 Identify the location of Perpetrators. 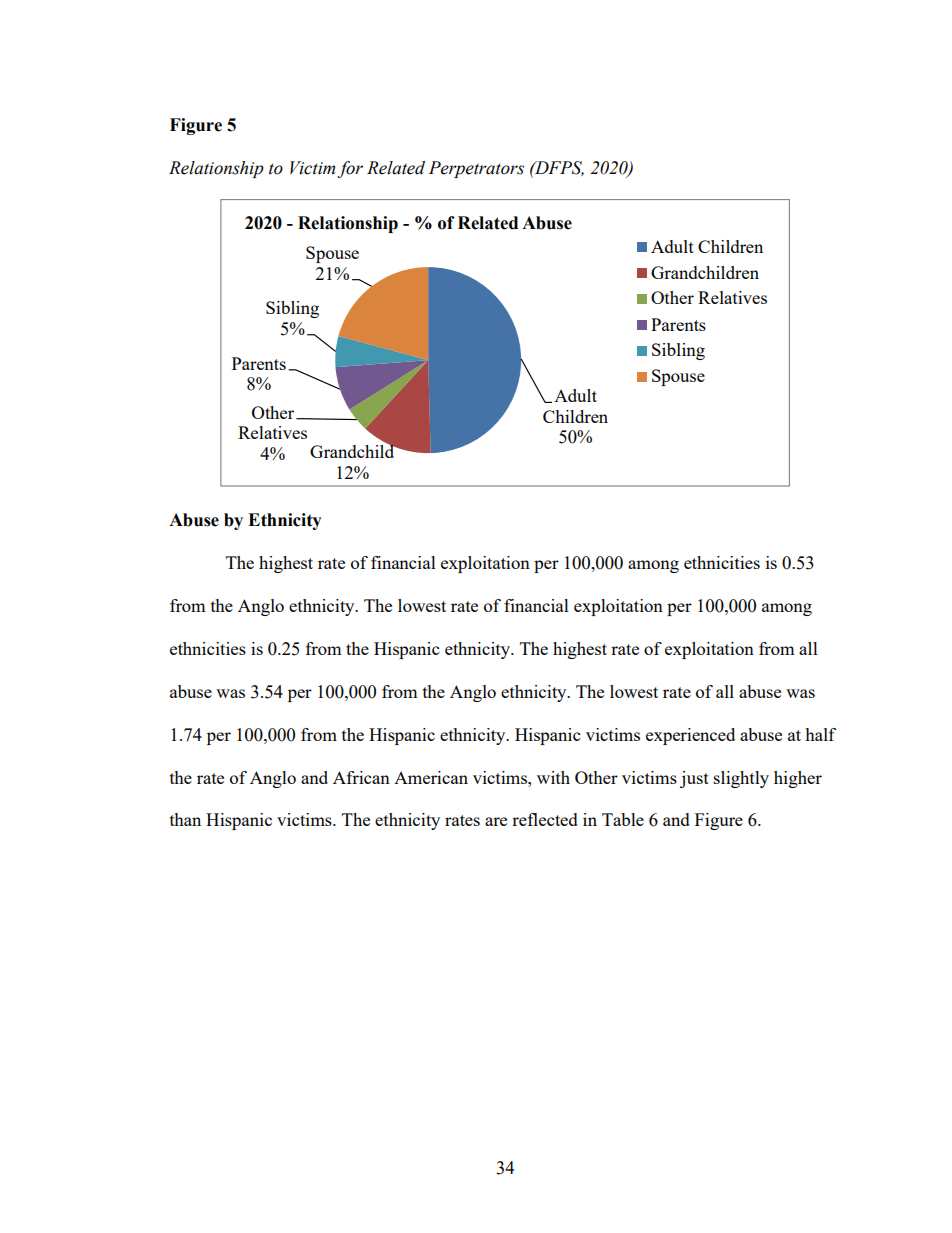
(476, 169).
